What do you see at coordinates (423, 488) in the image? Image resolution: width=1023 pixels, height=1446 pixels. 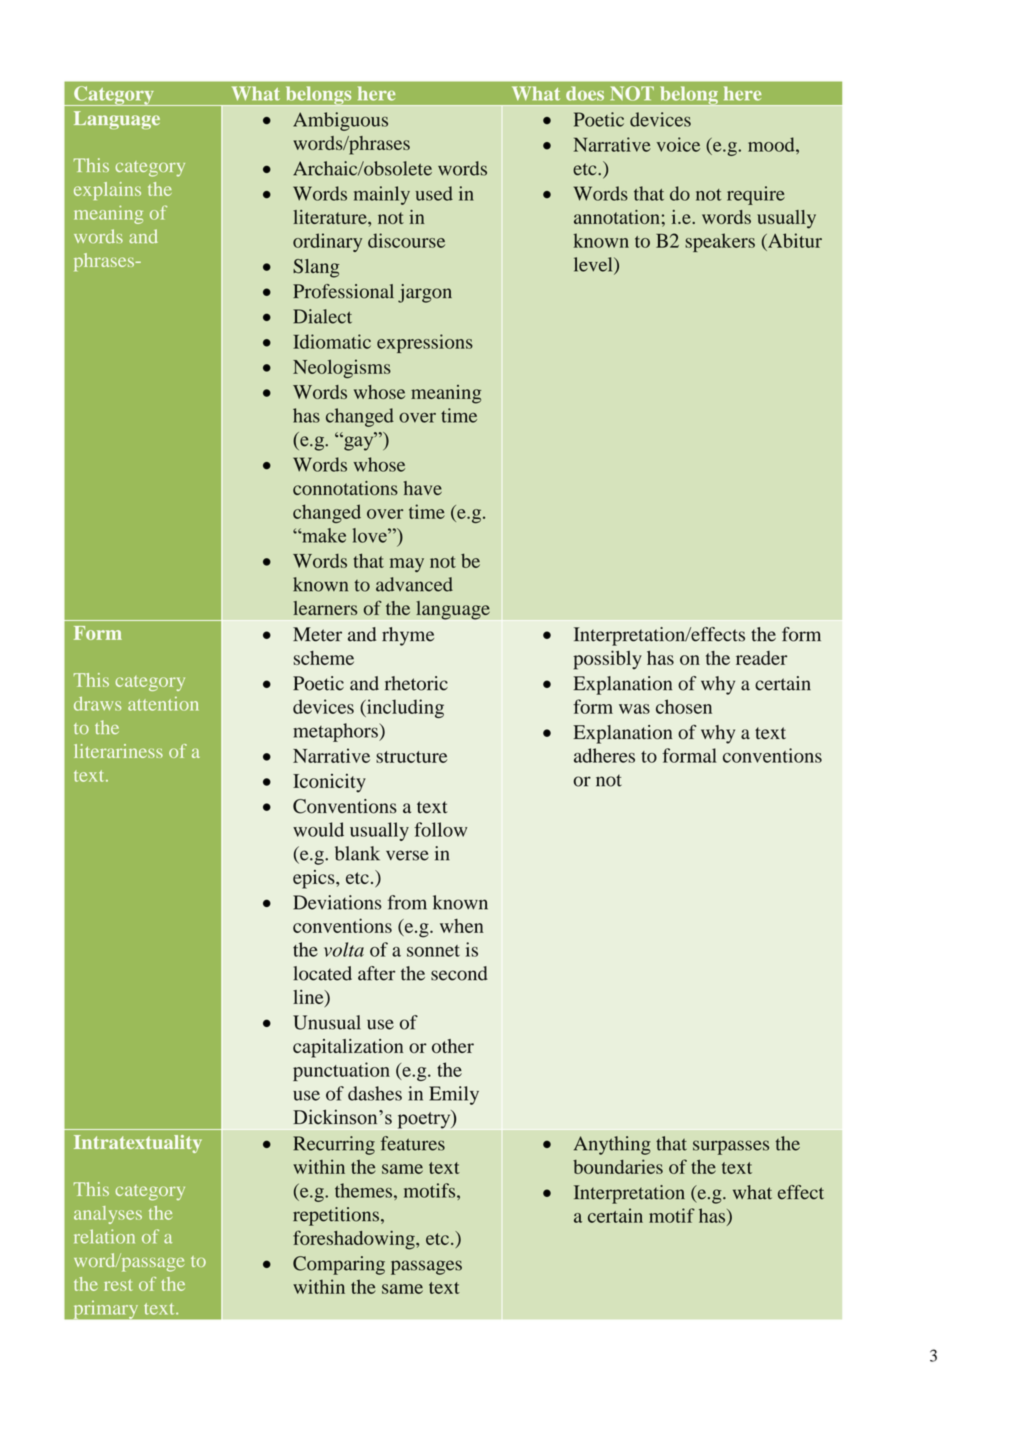 I see `have` at bounding box center [423, 488].
